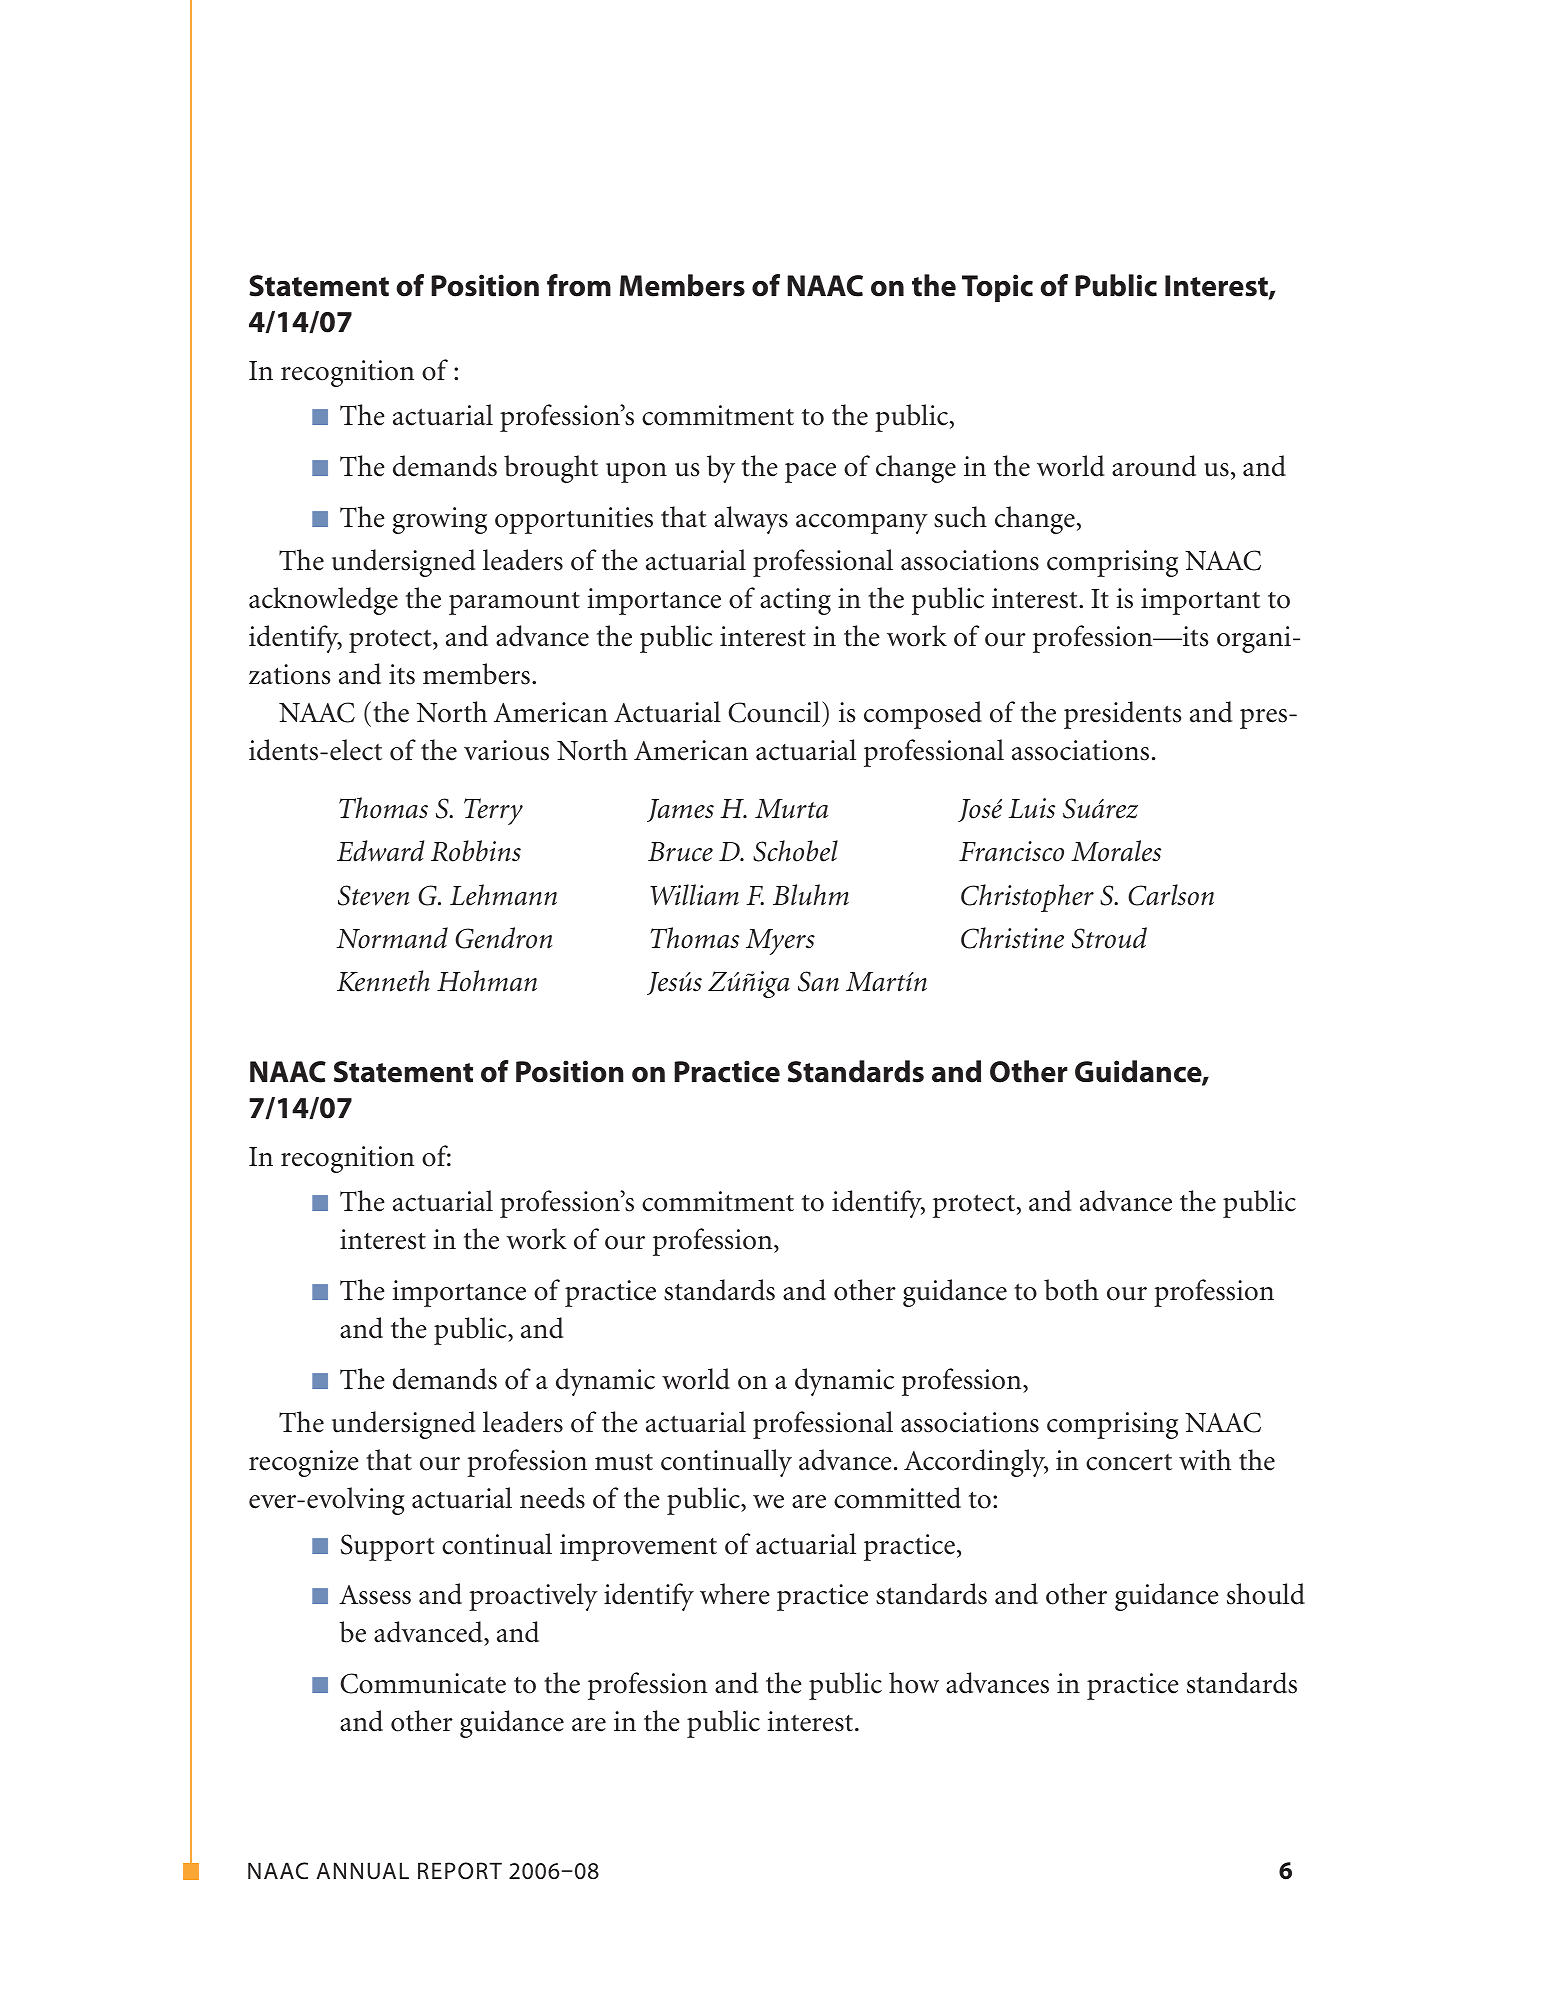  What do you see at coordinates (1154, 466) in the screenshot?
I see `around` at bounding box center [1154, 466].
